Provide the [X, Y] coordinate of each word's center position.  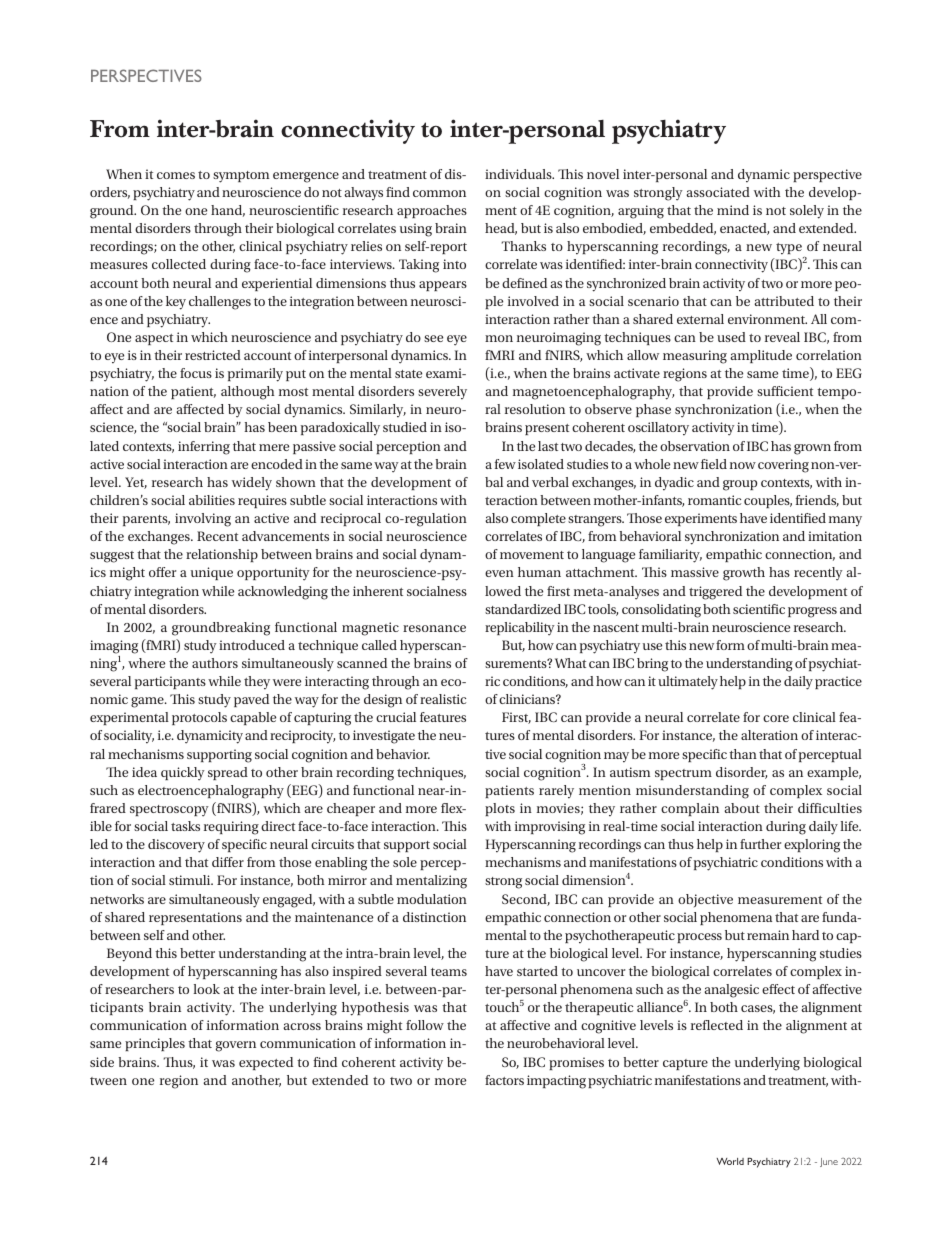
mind [733, 210]
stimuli [191, 880]
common [439, 193]
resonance [434, 628]
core [776, 718]
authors [215, 663]
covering [783, 466]
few [505, 464]
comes [176, 175]
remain [768, 935]
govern [236, 1046]
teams [449, 972]
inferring [204, 448]
